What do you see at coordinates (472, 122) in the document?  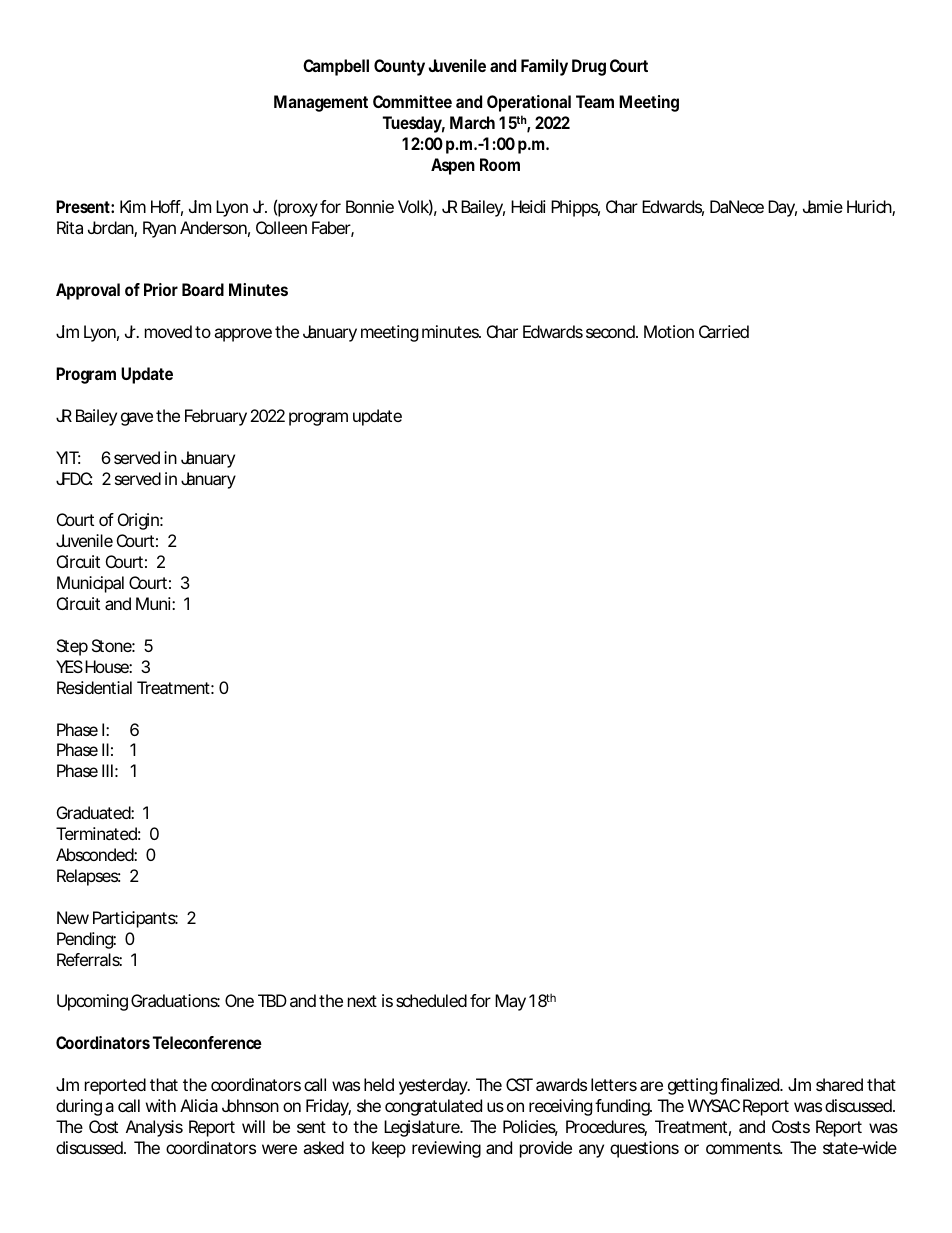 I see `March` at bounding box center [472, 122].
